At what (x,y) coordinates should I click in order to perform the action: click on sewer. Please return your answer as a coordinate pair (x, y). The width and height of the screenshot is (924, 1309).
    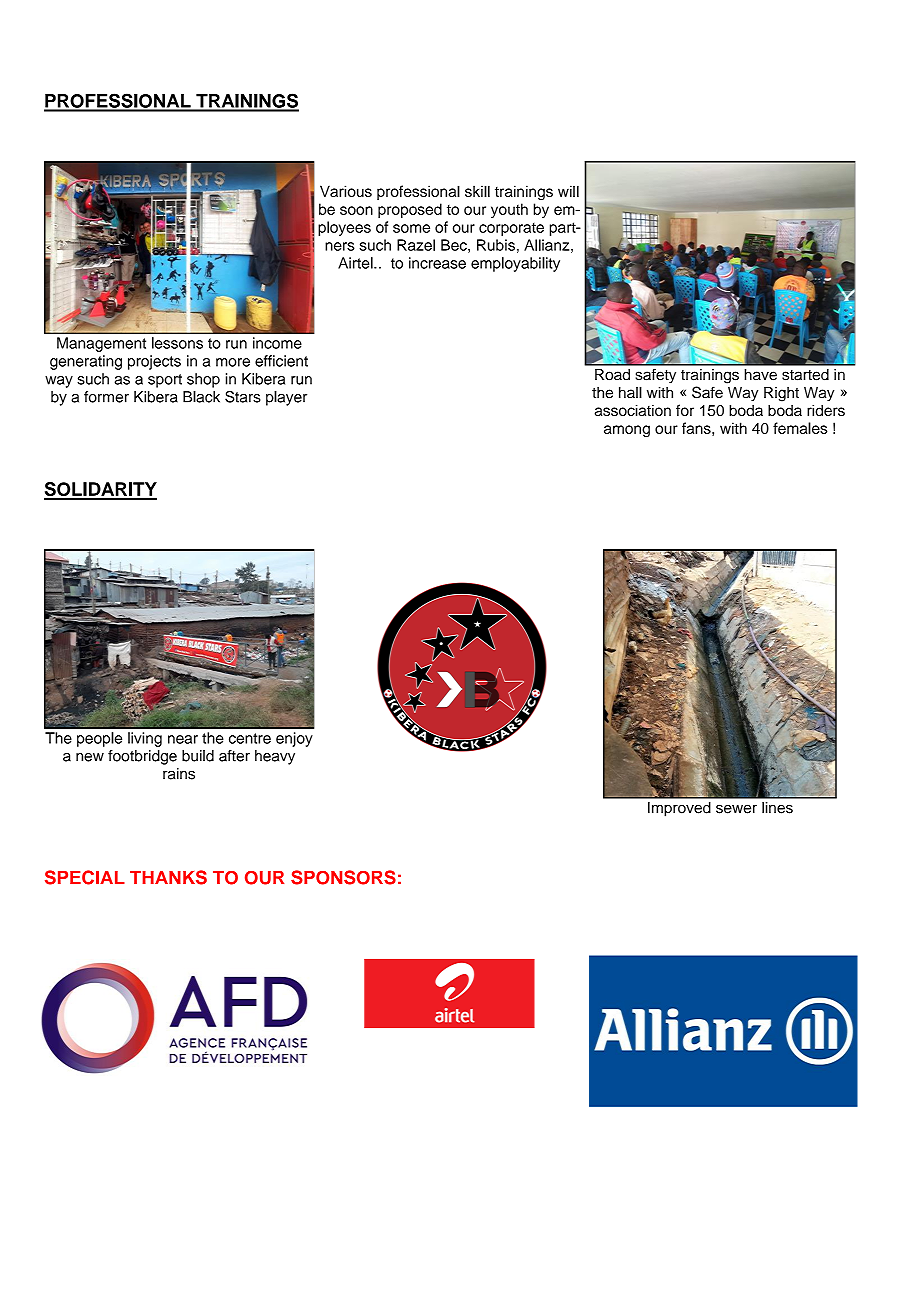
    Looking at the image, I should click on (736, 809).
